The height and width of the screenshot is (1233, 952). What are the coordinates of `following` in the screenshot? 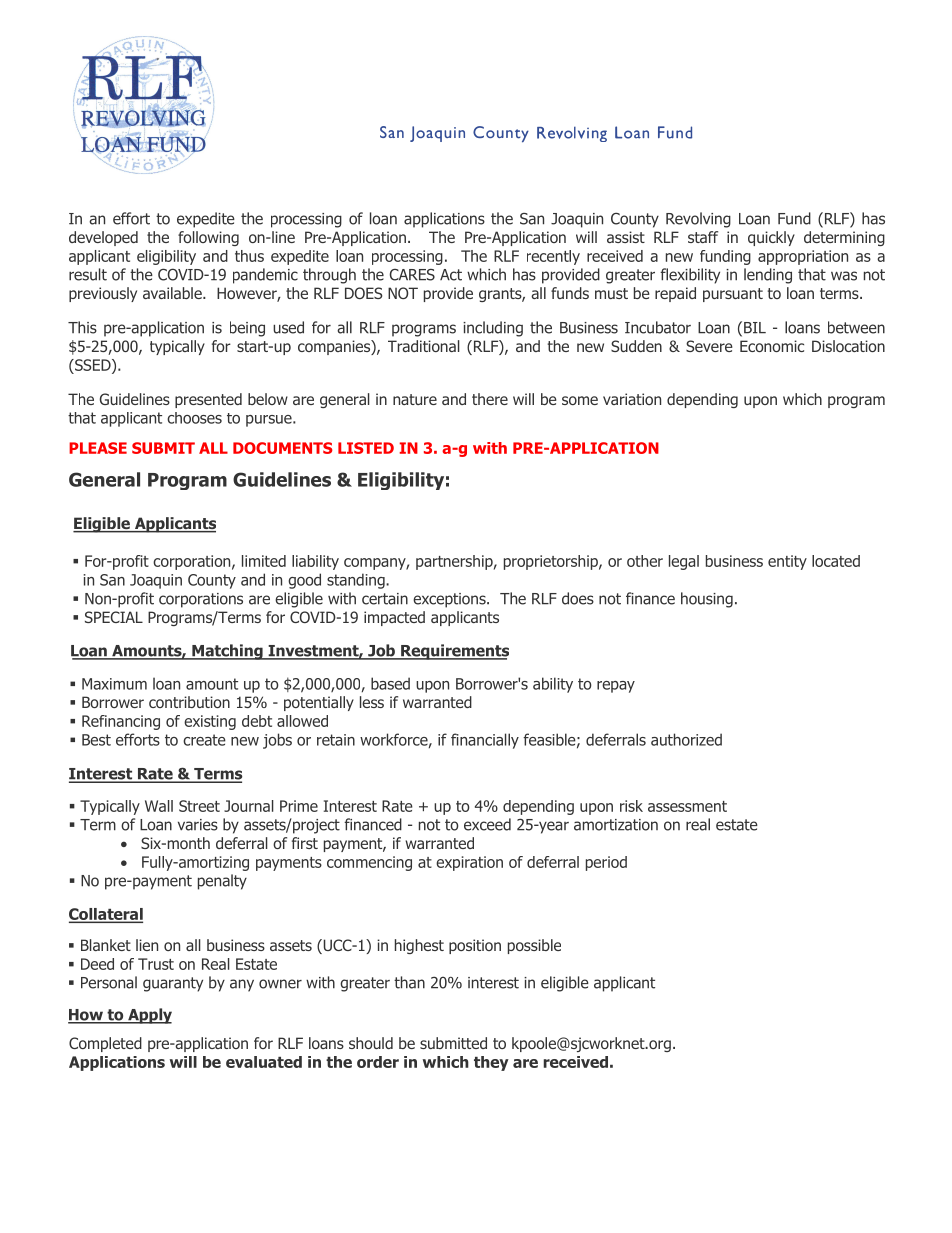 It's located at (208, 238).
